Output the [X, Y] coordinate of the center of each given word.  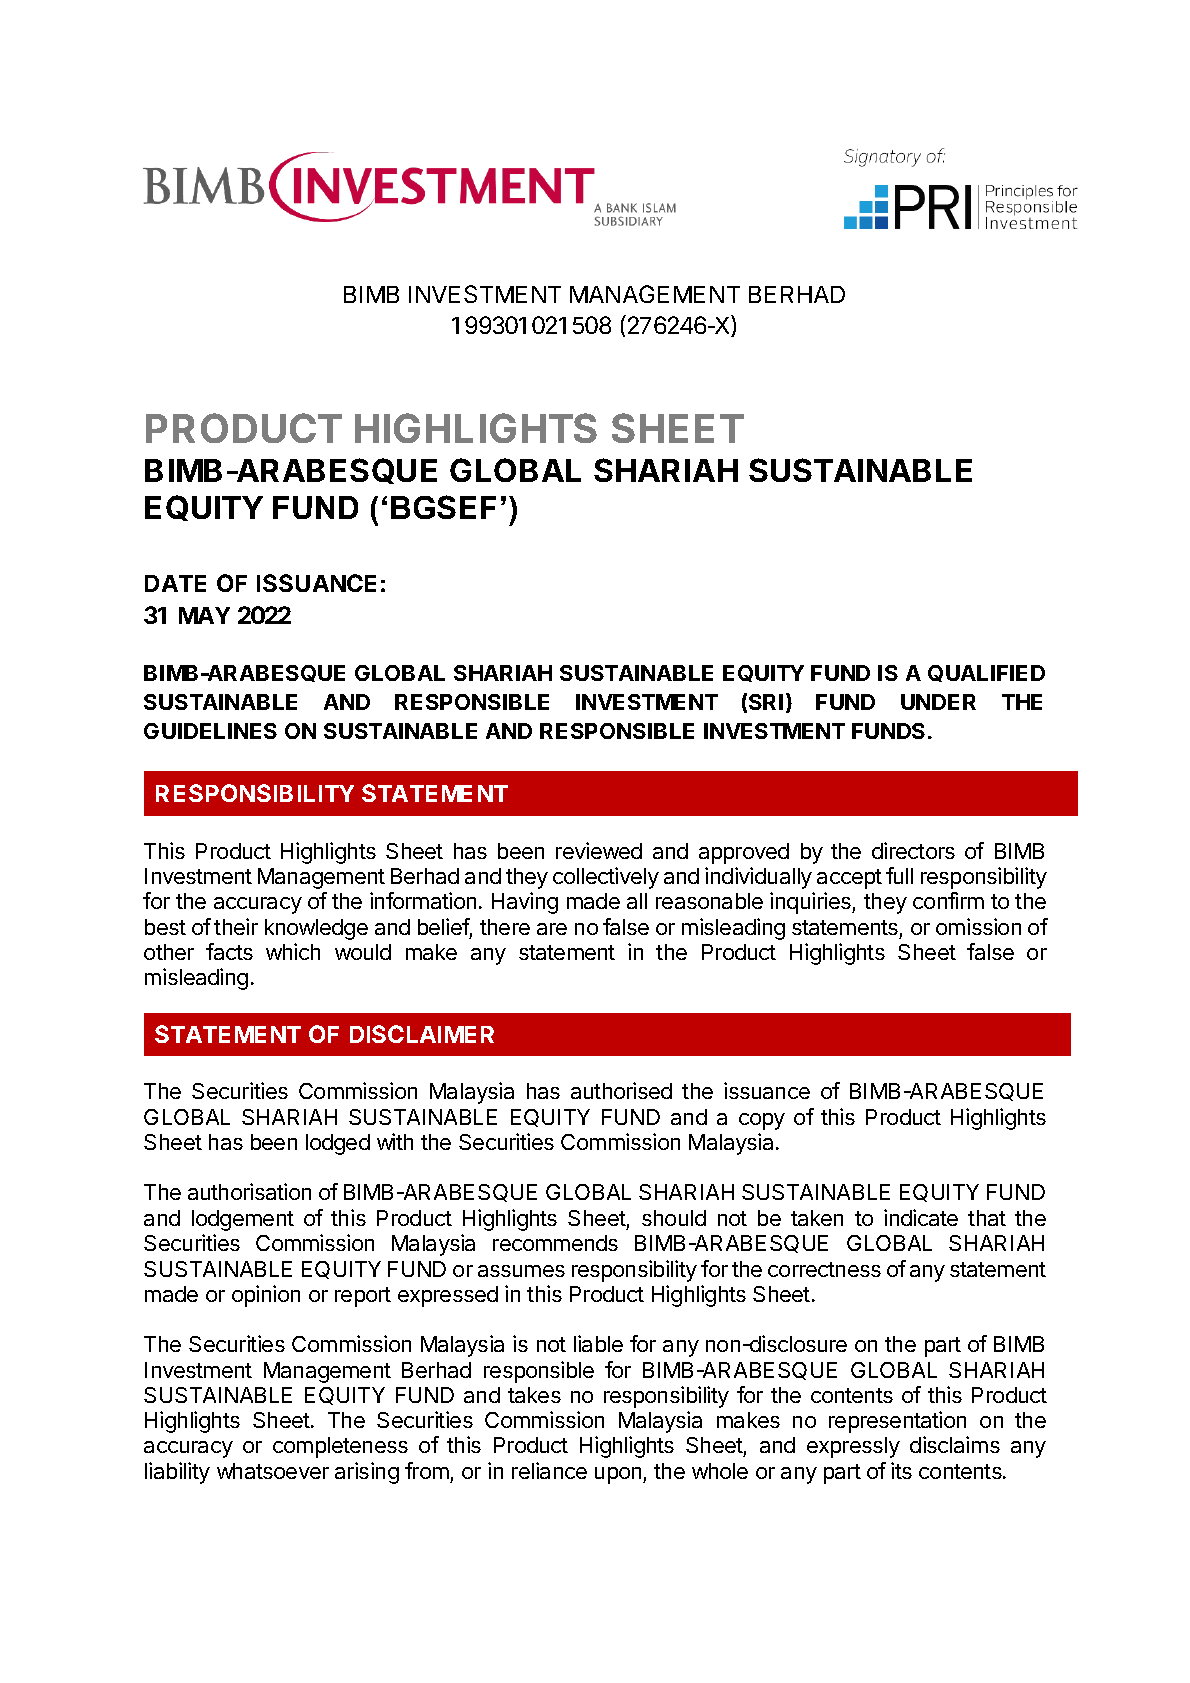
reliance [549, 1470]
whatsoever [273, 1471]
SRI [766, 702]
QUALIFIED [986, 673]
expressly [853, 1447]
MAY [204, 615]
